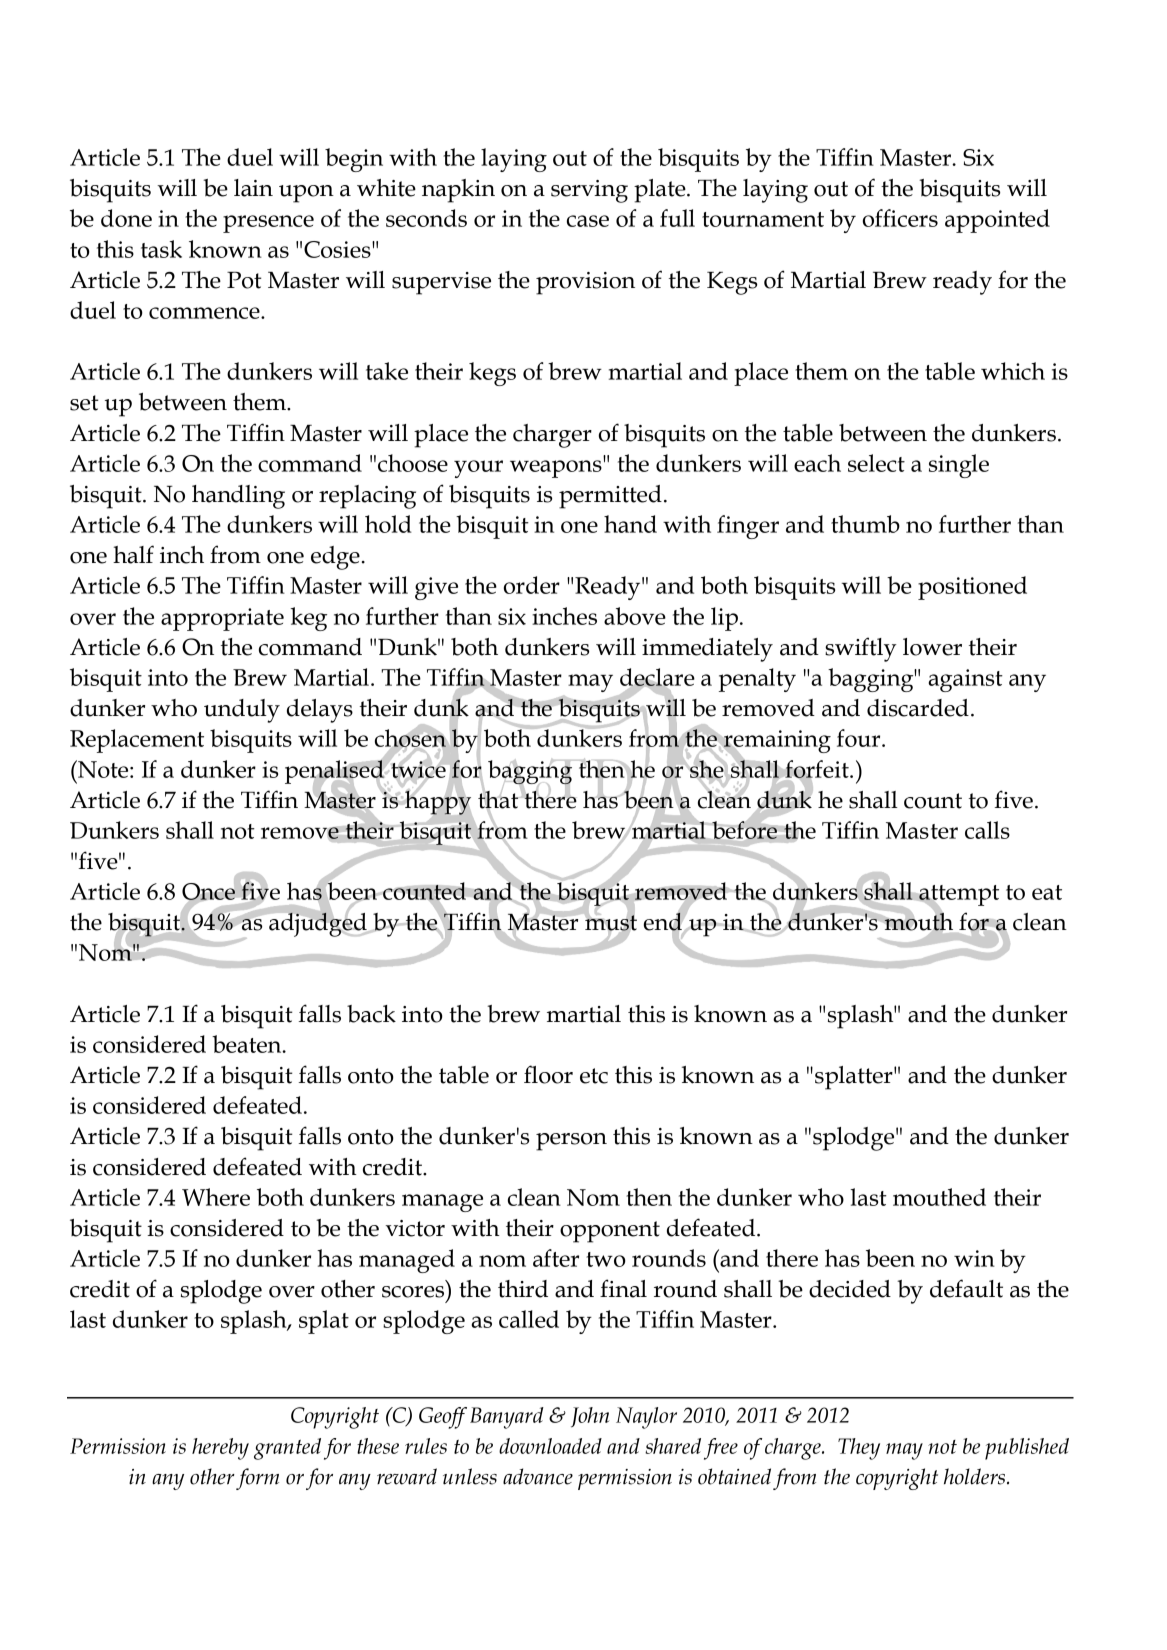 The height and width of the document is (1650, 1167). Describe the element at coordinates (974, 1258) in the document. I see `win` at that location.
